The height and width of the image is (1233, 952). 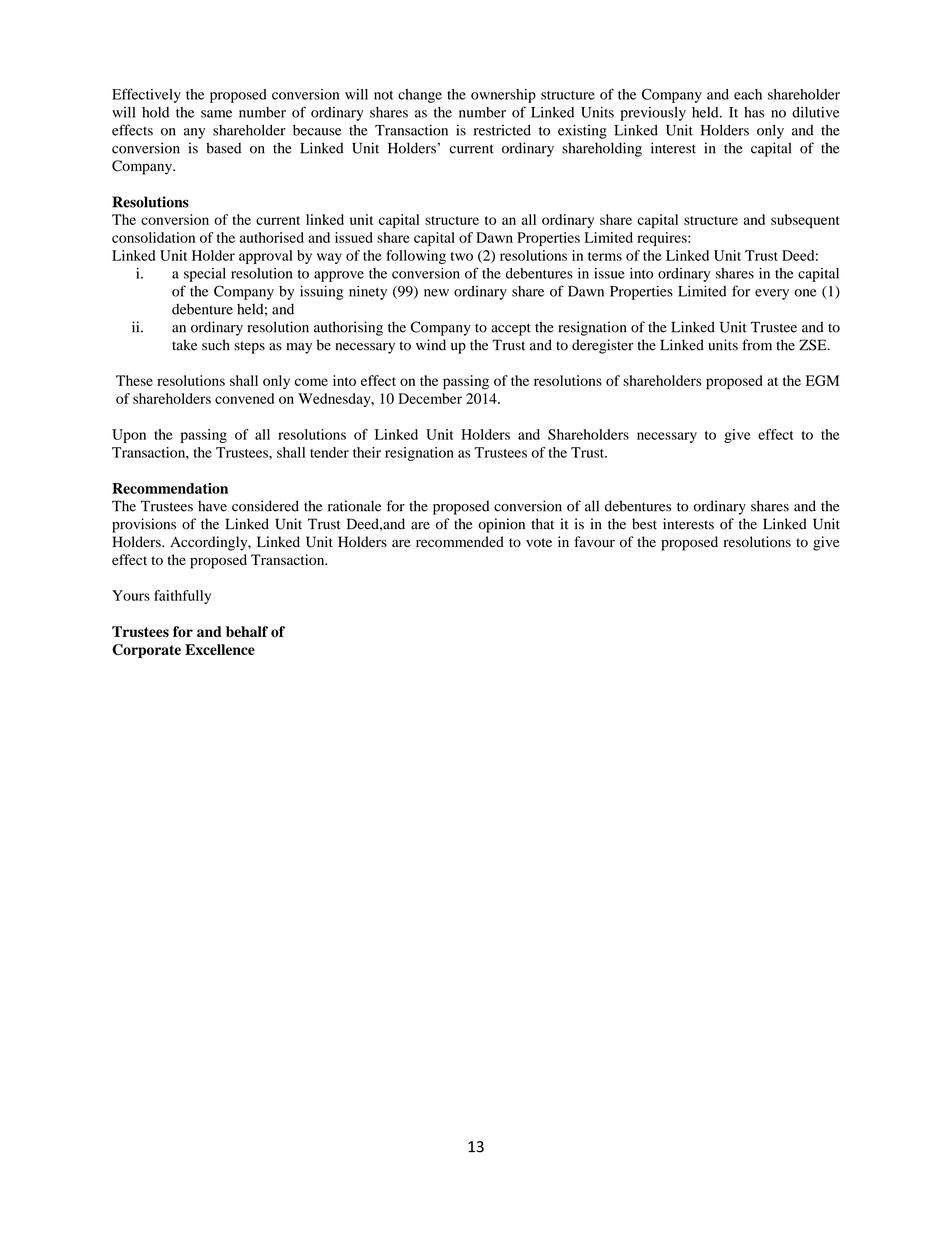 I want to click on has, so click(x=754, y=112).
